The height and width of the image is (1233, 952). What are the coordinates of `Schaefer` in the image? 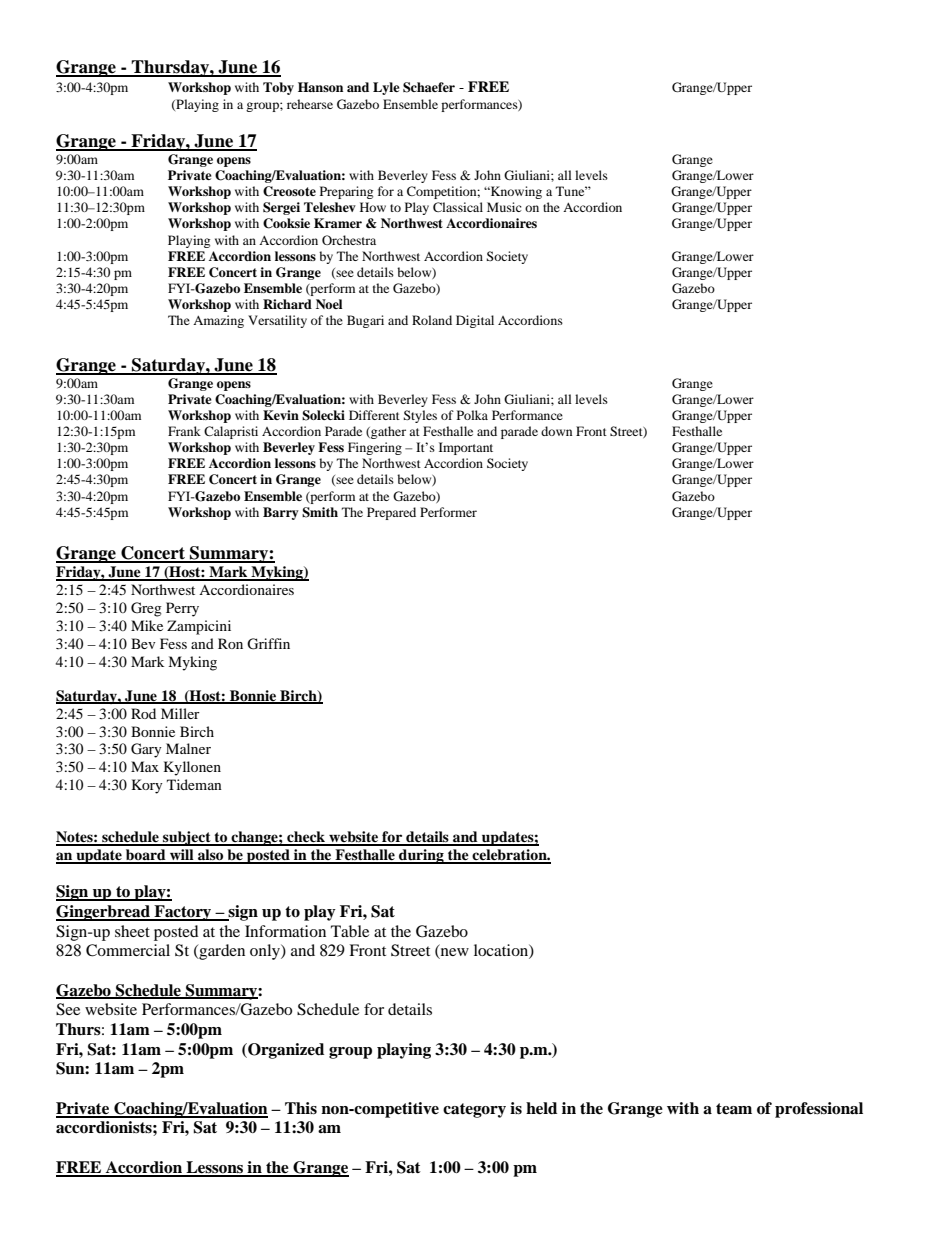 It's located at (429, 87).
